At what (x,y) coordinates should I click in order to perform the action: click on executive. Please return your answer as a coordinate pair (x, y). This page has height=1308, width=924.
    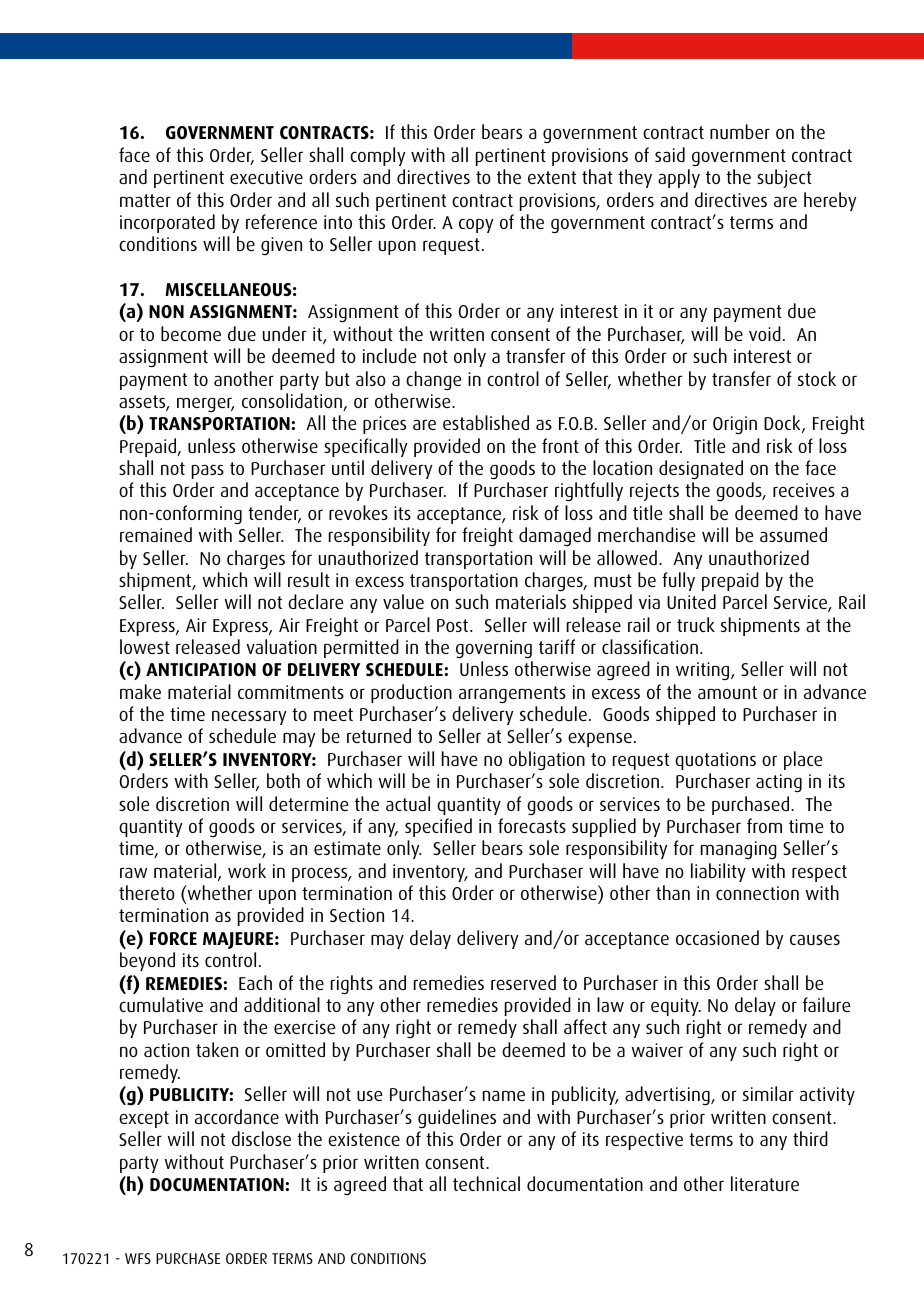
    Looking at the image, I should click on (266, 177).
